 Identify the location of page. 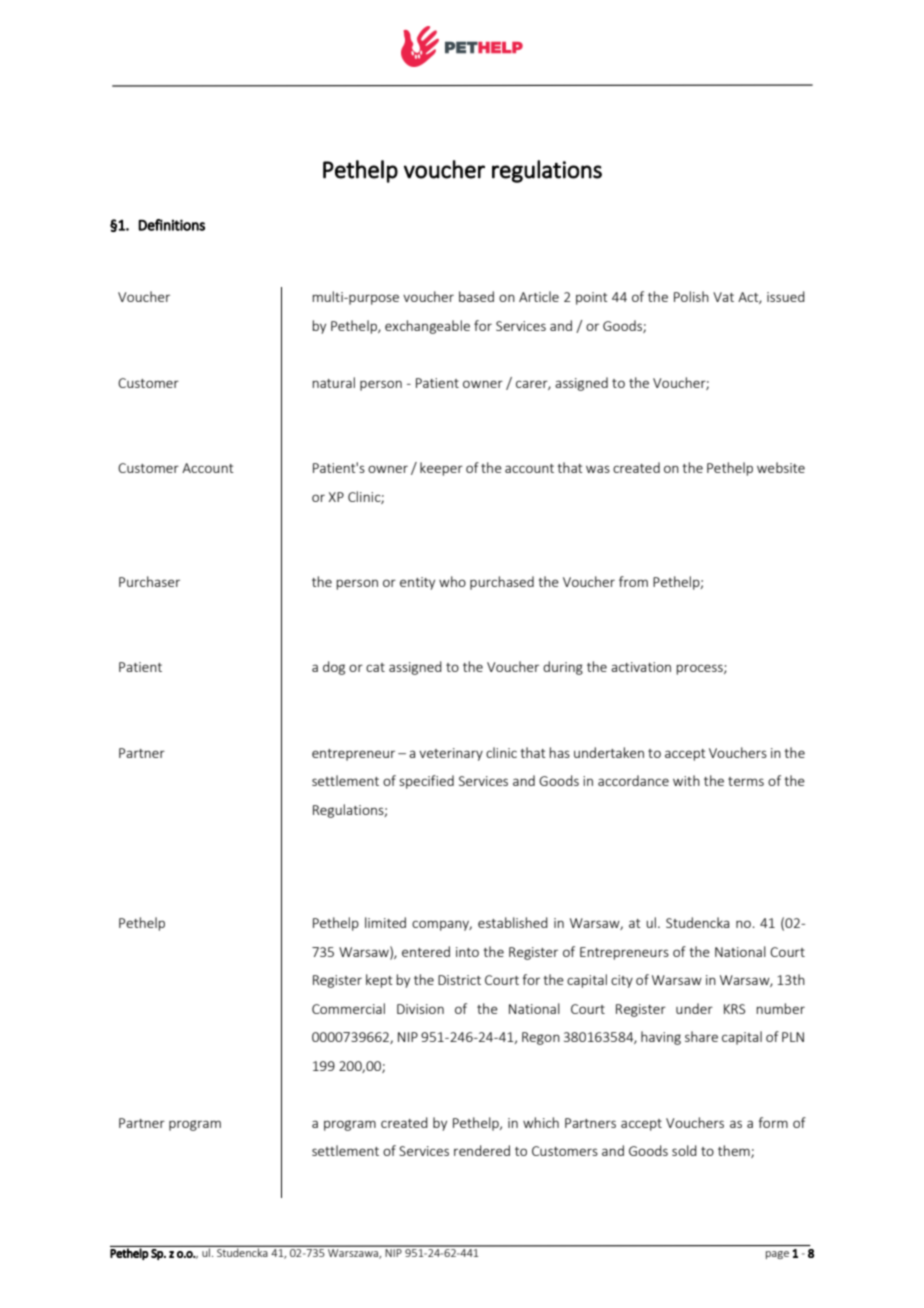
(777, 1255).
